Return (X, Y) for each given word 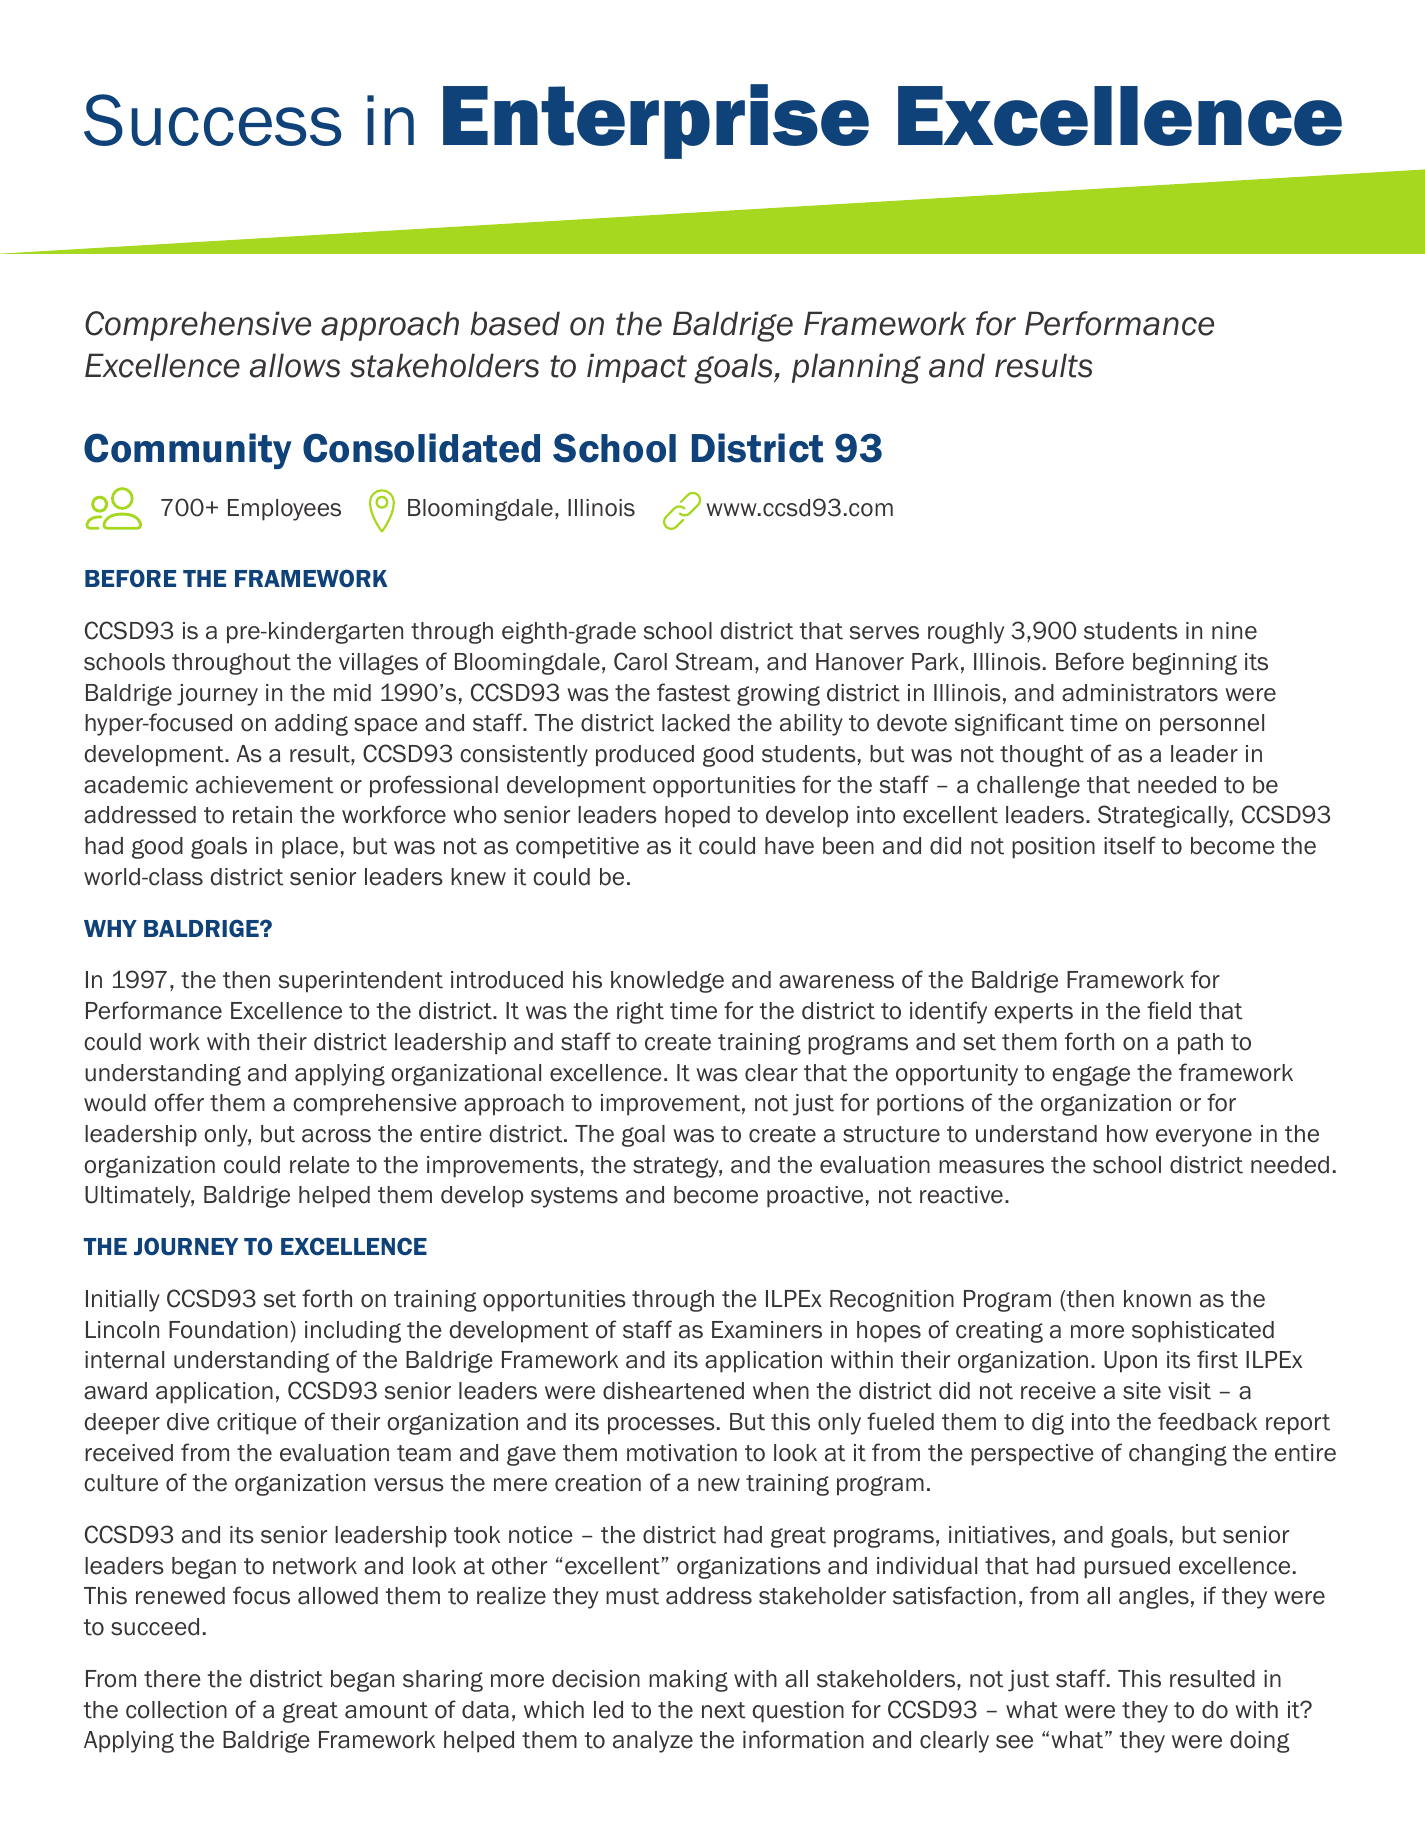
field (1169, 1010)
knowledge (667, 982)
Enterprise (656, 121)
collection (176, 1710)
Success (212, 120)
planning (856, 368)
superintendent (361, 982)
